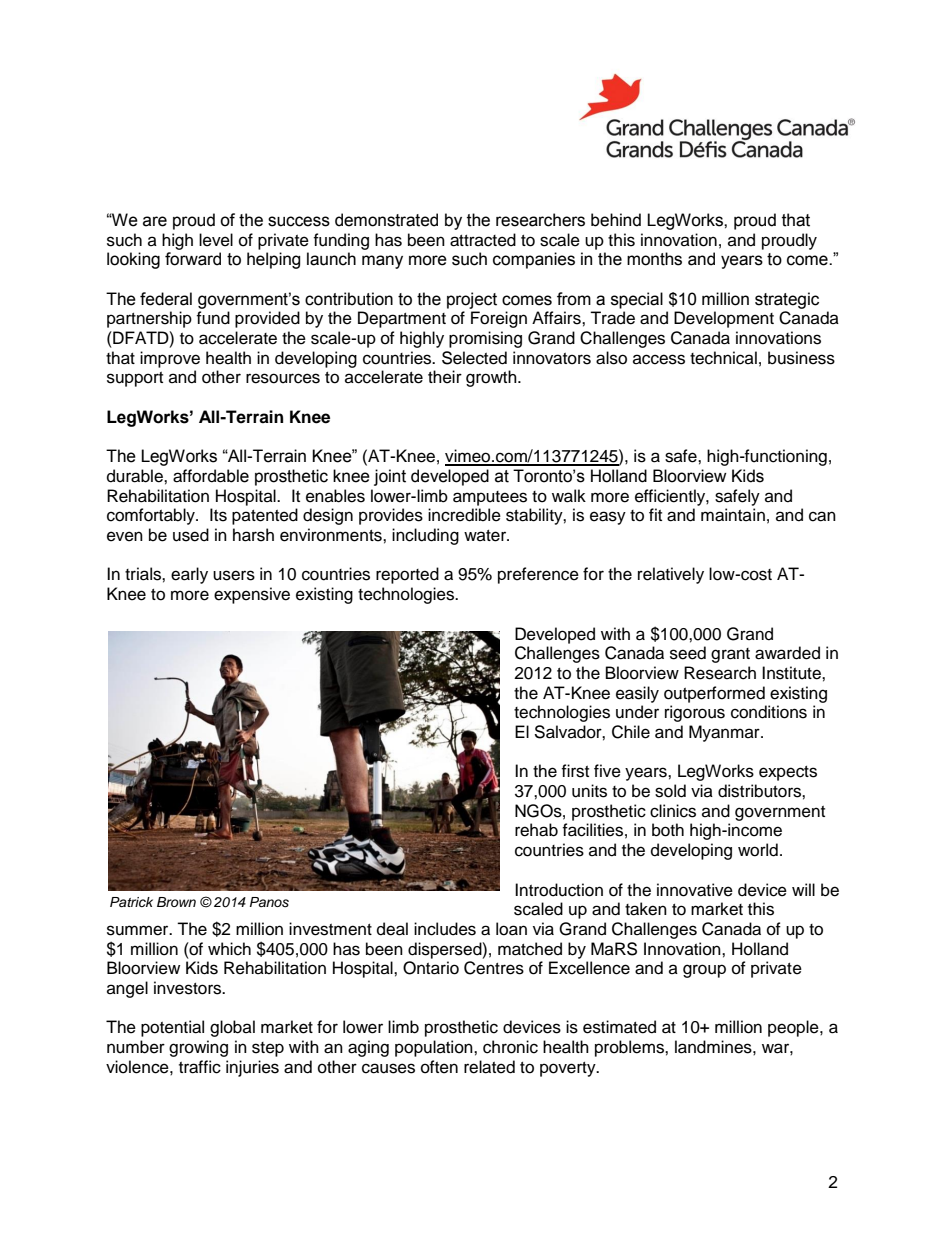 This document has width=952, height=1233. What do you see at coordinates (490, 498) in the document?
I see `amputees` at bounding box center [490, 498].
